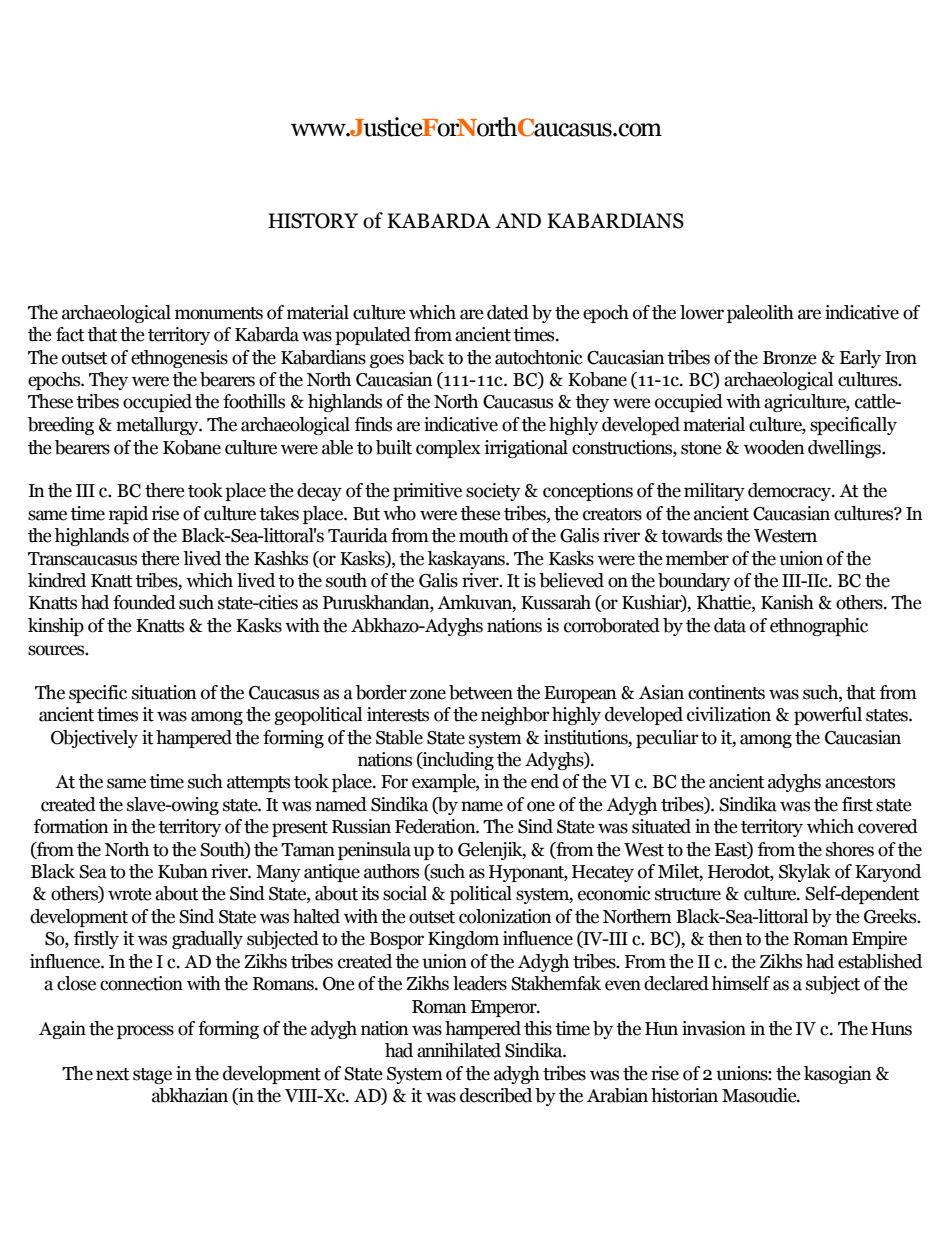  Describe the element at coordinates (164, 692) in the document. I see `situation` at that location.
